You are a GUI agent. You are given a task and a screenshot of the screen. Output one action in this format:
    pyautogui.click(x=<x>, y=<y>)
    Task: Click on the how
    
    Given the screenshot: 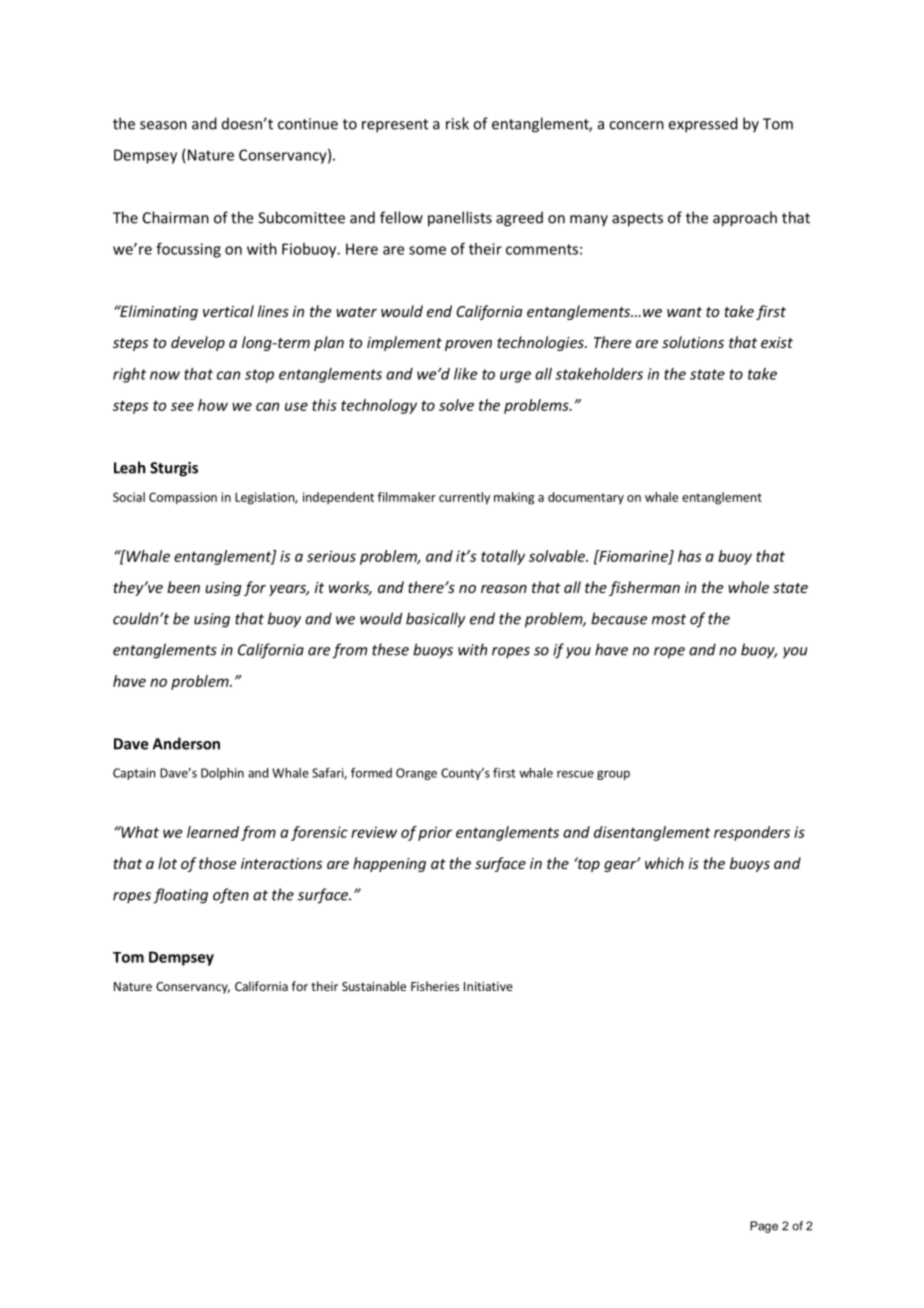 What is the action you would take?
    pyautogui.click(x=213, y=405)
